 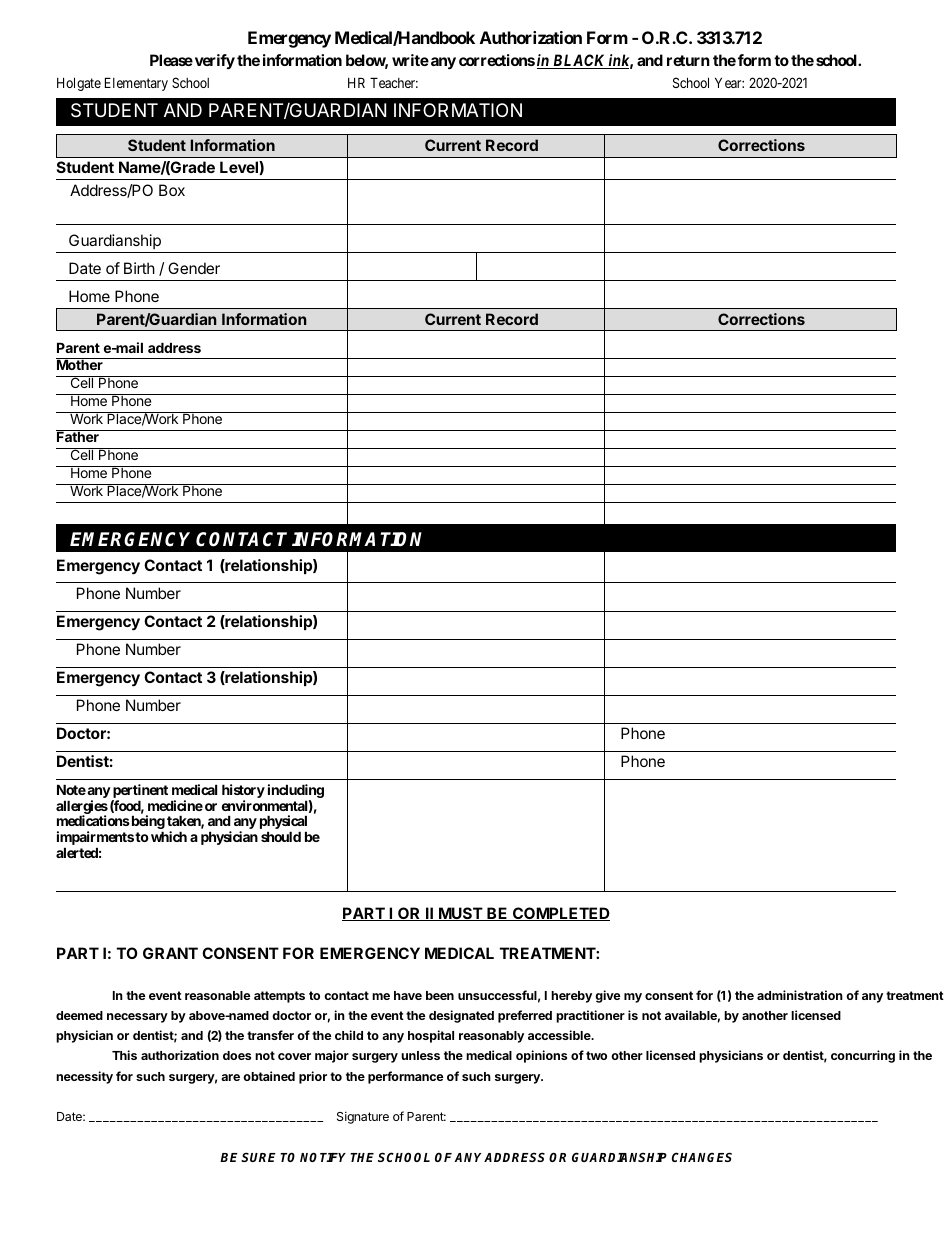 I want to click on COMPLETED, so click(x=560, y=914).
